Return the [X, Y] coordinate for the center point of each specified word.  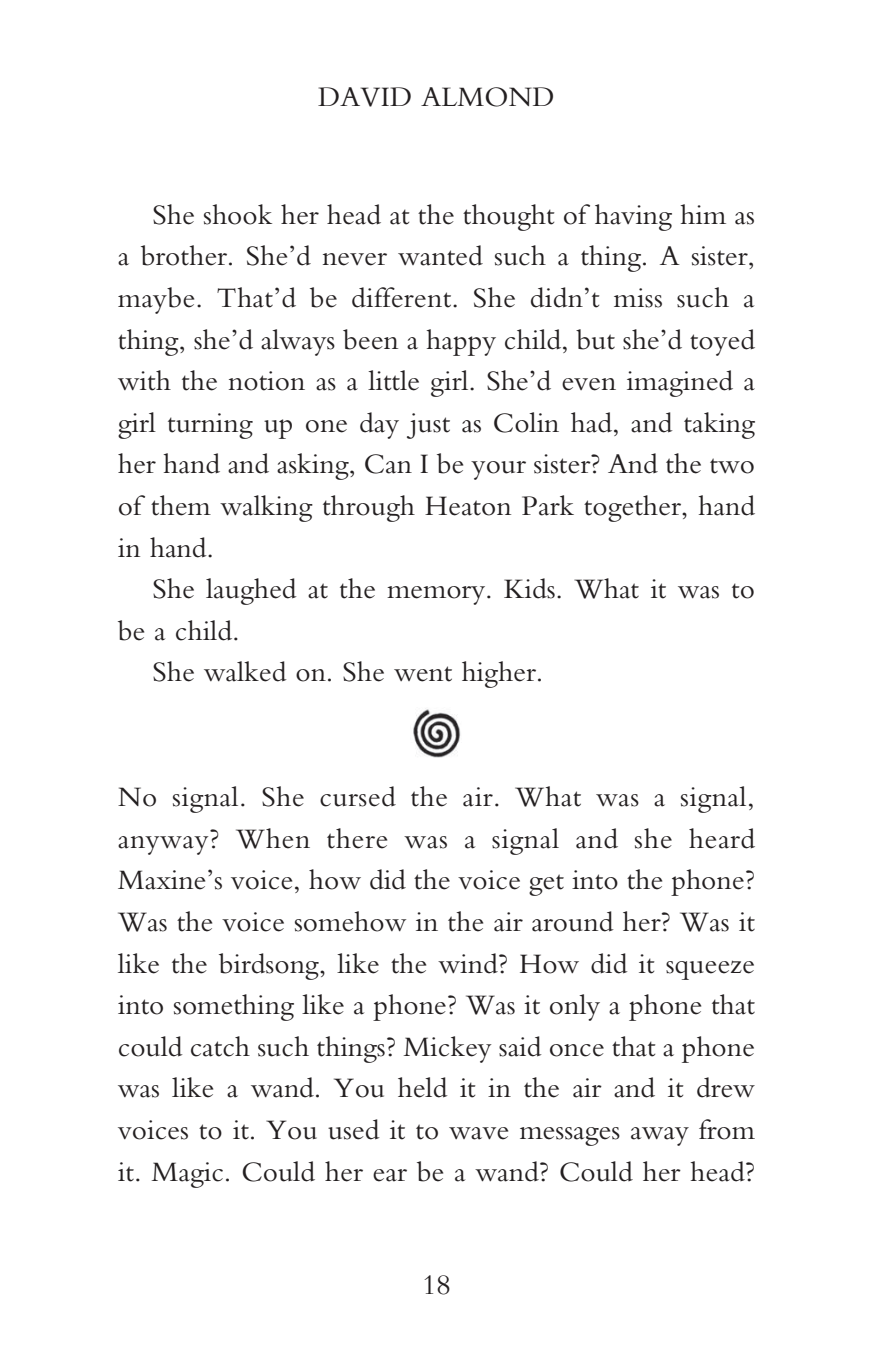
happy [461, 342]
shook [238, 214]
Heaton [468, 506]
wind [469, 963]
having [633, 217]
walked [245, 671]
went [423, 674]
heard [722, 838]
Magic [187, 1175]
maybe [156, 300]
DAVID [364, 97]
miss [638, 298]
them [181, 505]
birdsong [270, 966]
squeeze [710, 970]
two [732, 466]
